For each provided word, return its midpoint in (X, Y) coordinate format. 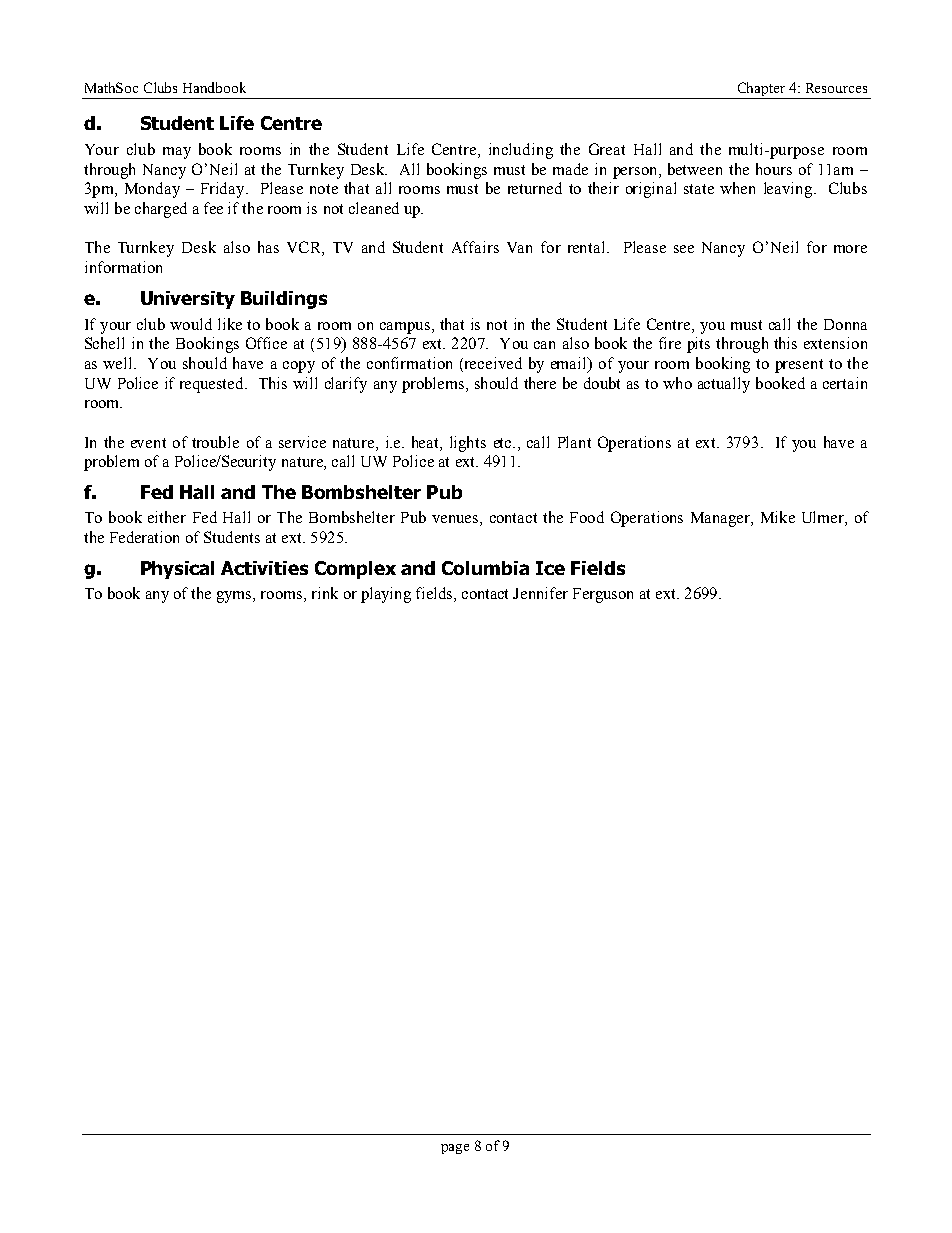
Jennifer (540, 593)
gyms (235, 597)
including (521, 151)
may (177, 153)
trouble (215, 442)
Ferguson (603, 595)
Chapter (761, 90)
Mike (778, 517)
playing (386, 595)
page (455, 1149)
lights (468, 444)
